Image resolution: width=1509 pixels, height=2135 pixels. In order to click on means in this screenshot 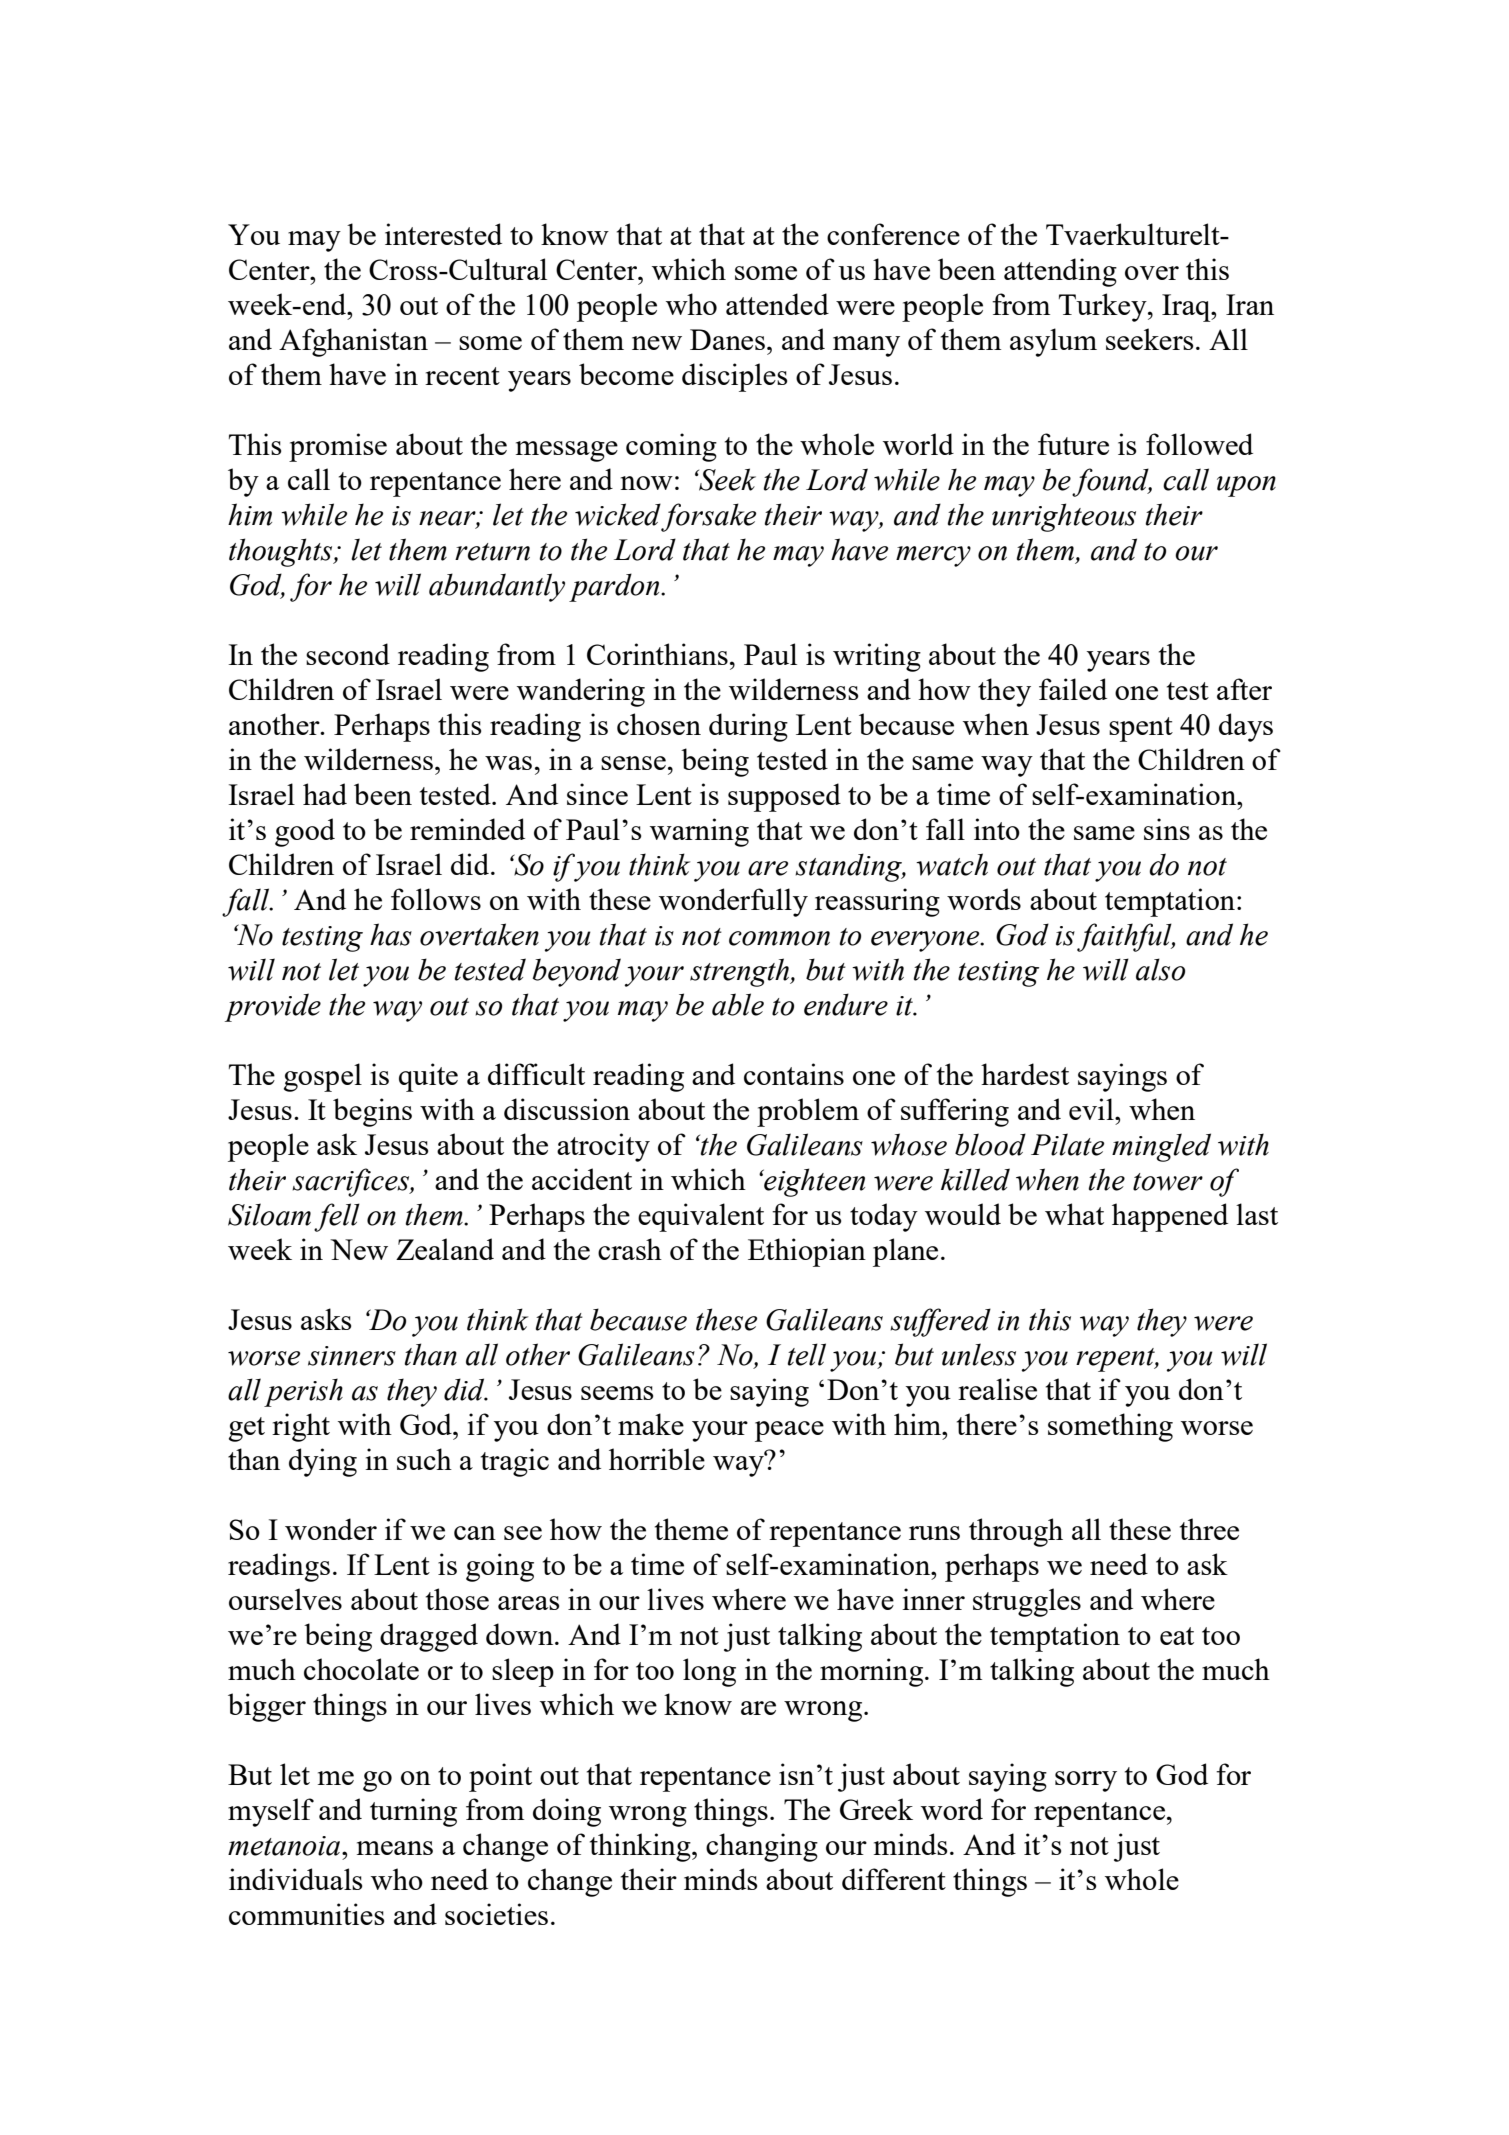, I will do `click(395, 1848)`.
